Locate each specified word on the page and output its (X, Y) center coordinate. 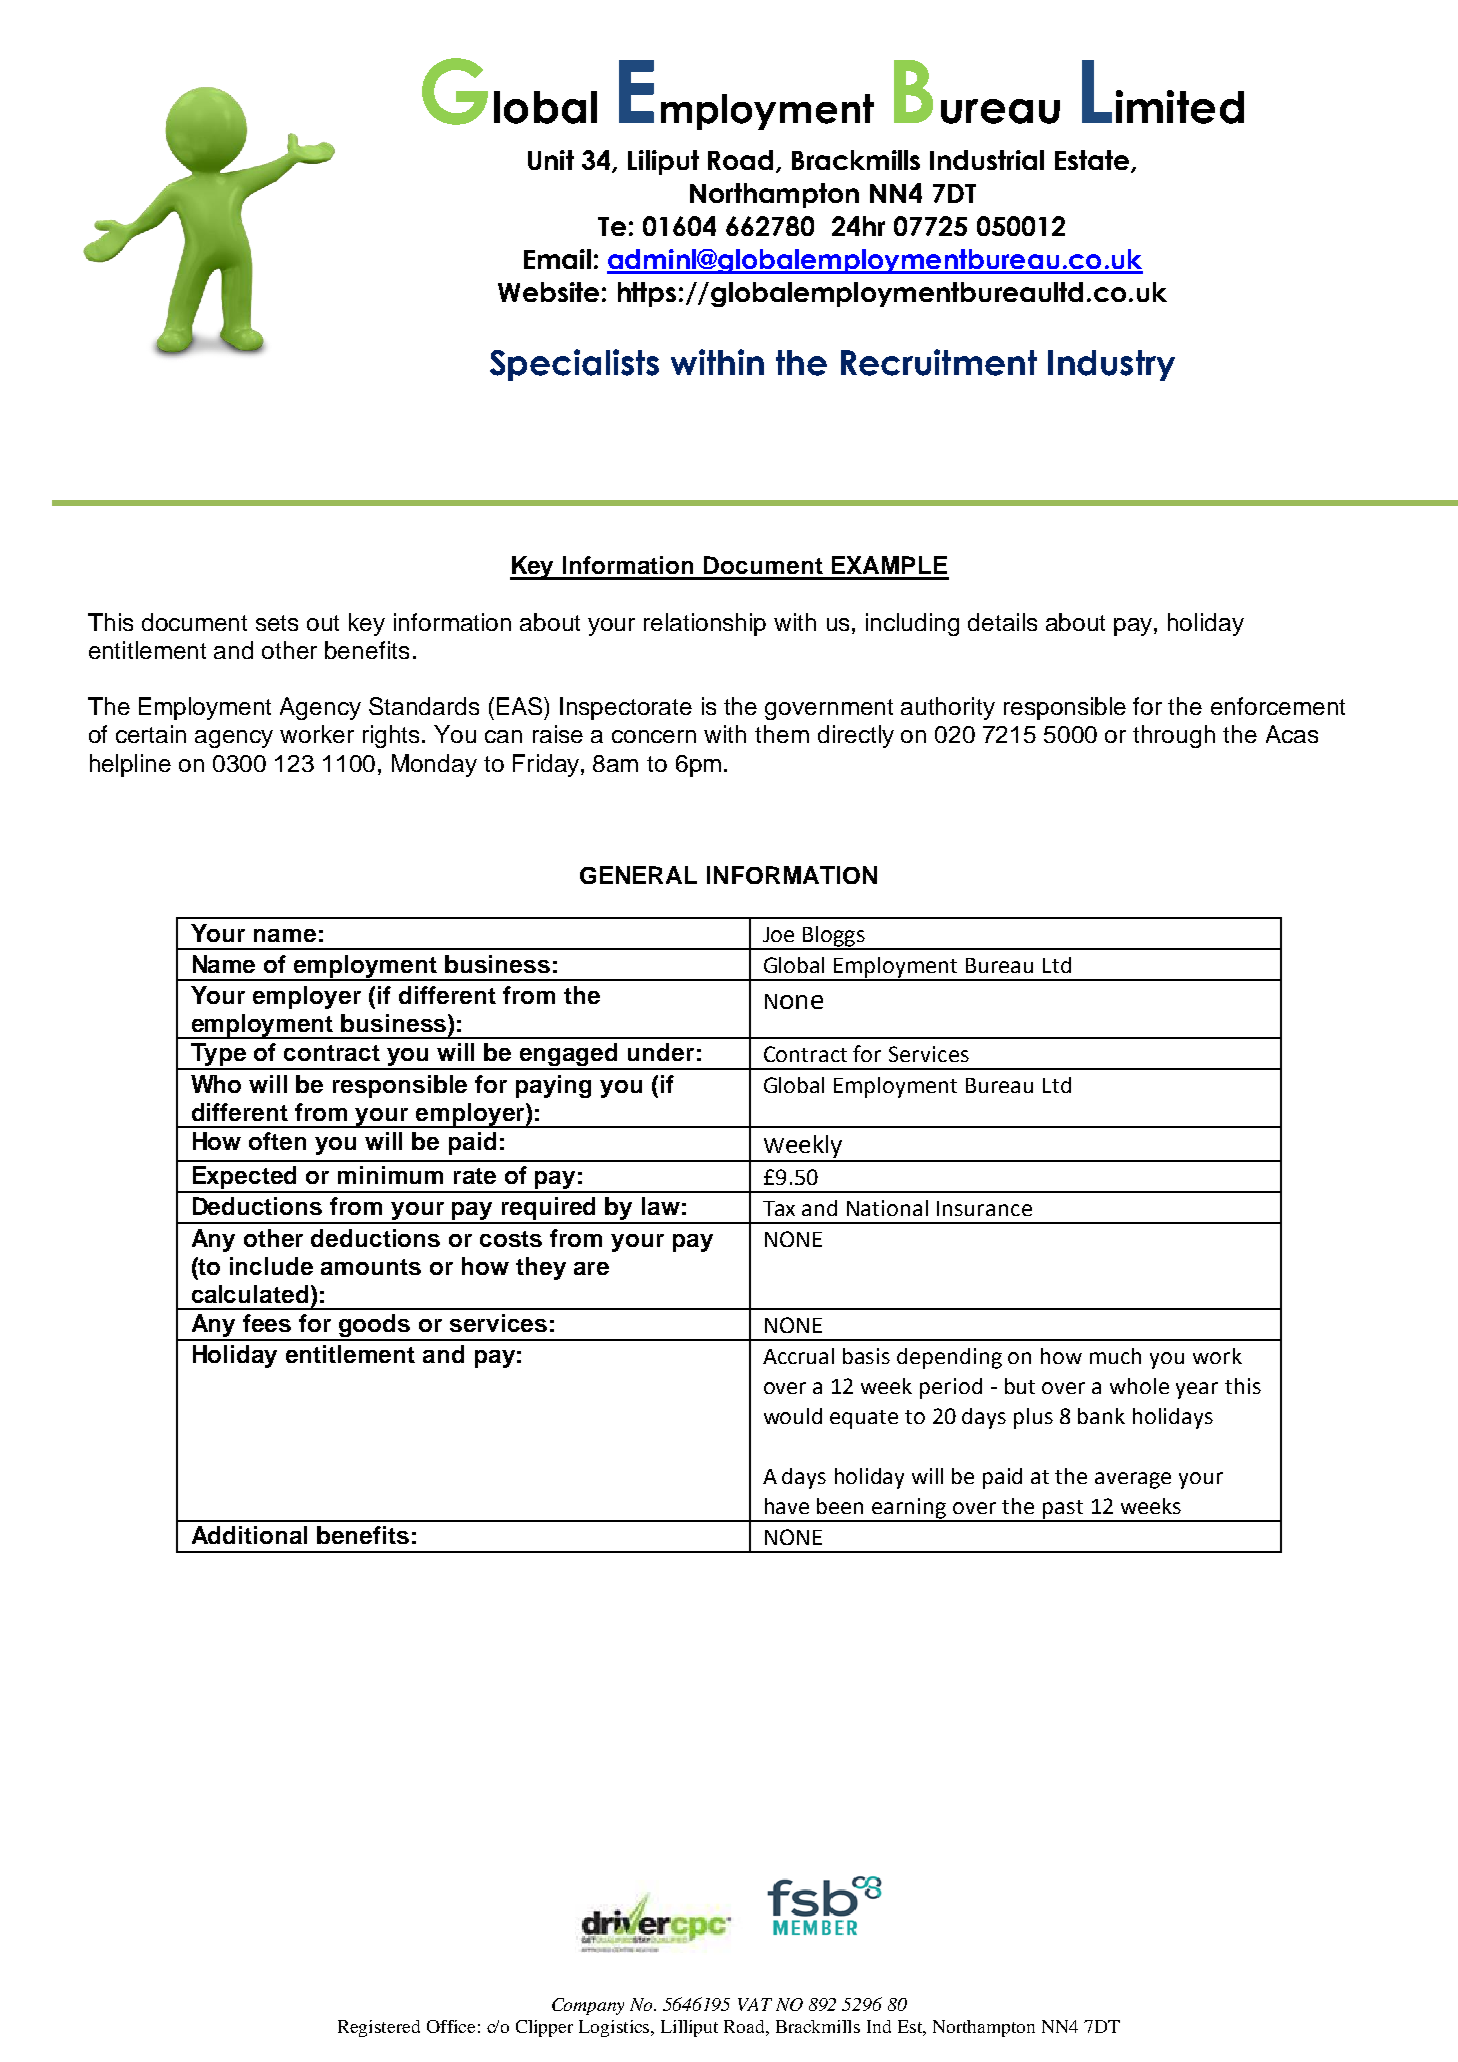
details (1002, 622)
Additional (249, 1535)
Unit (551, 160)
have (787, 1506)
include (271, 1266)
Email (557, 259)
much (1115, 1356)
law (661, 1206)
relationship (705, 624)
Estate (1093, 161)
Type (218, 1056)
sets (277, 623)
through (1174, 736)
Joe (778, 934)
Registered (379, 2028)
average (1133, 1480)
